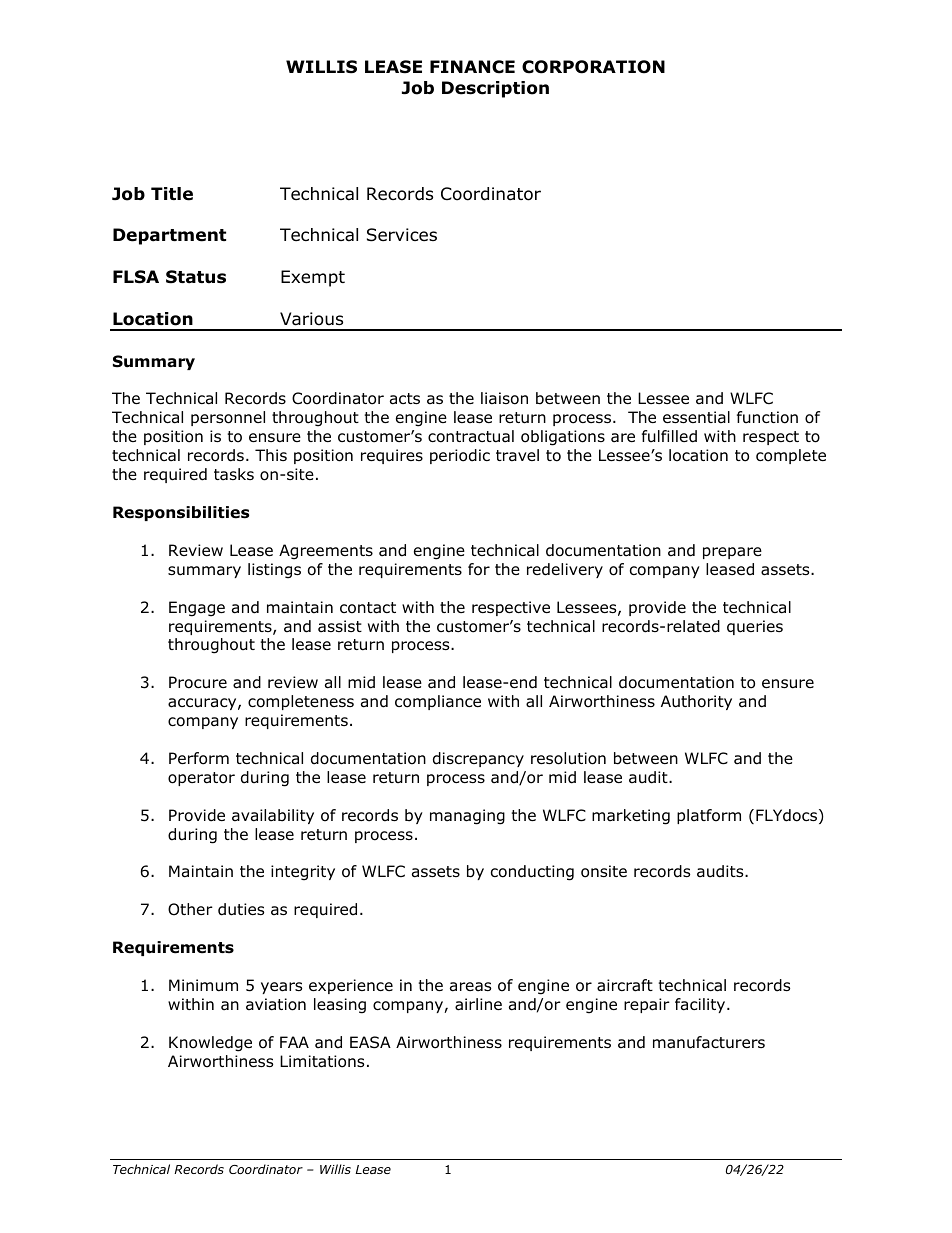 The height and width of the document is (1233, 952). I want to click on Title, so click(172, 194).
